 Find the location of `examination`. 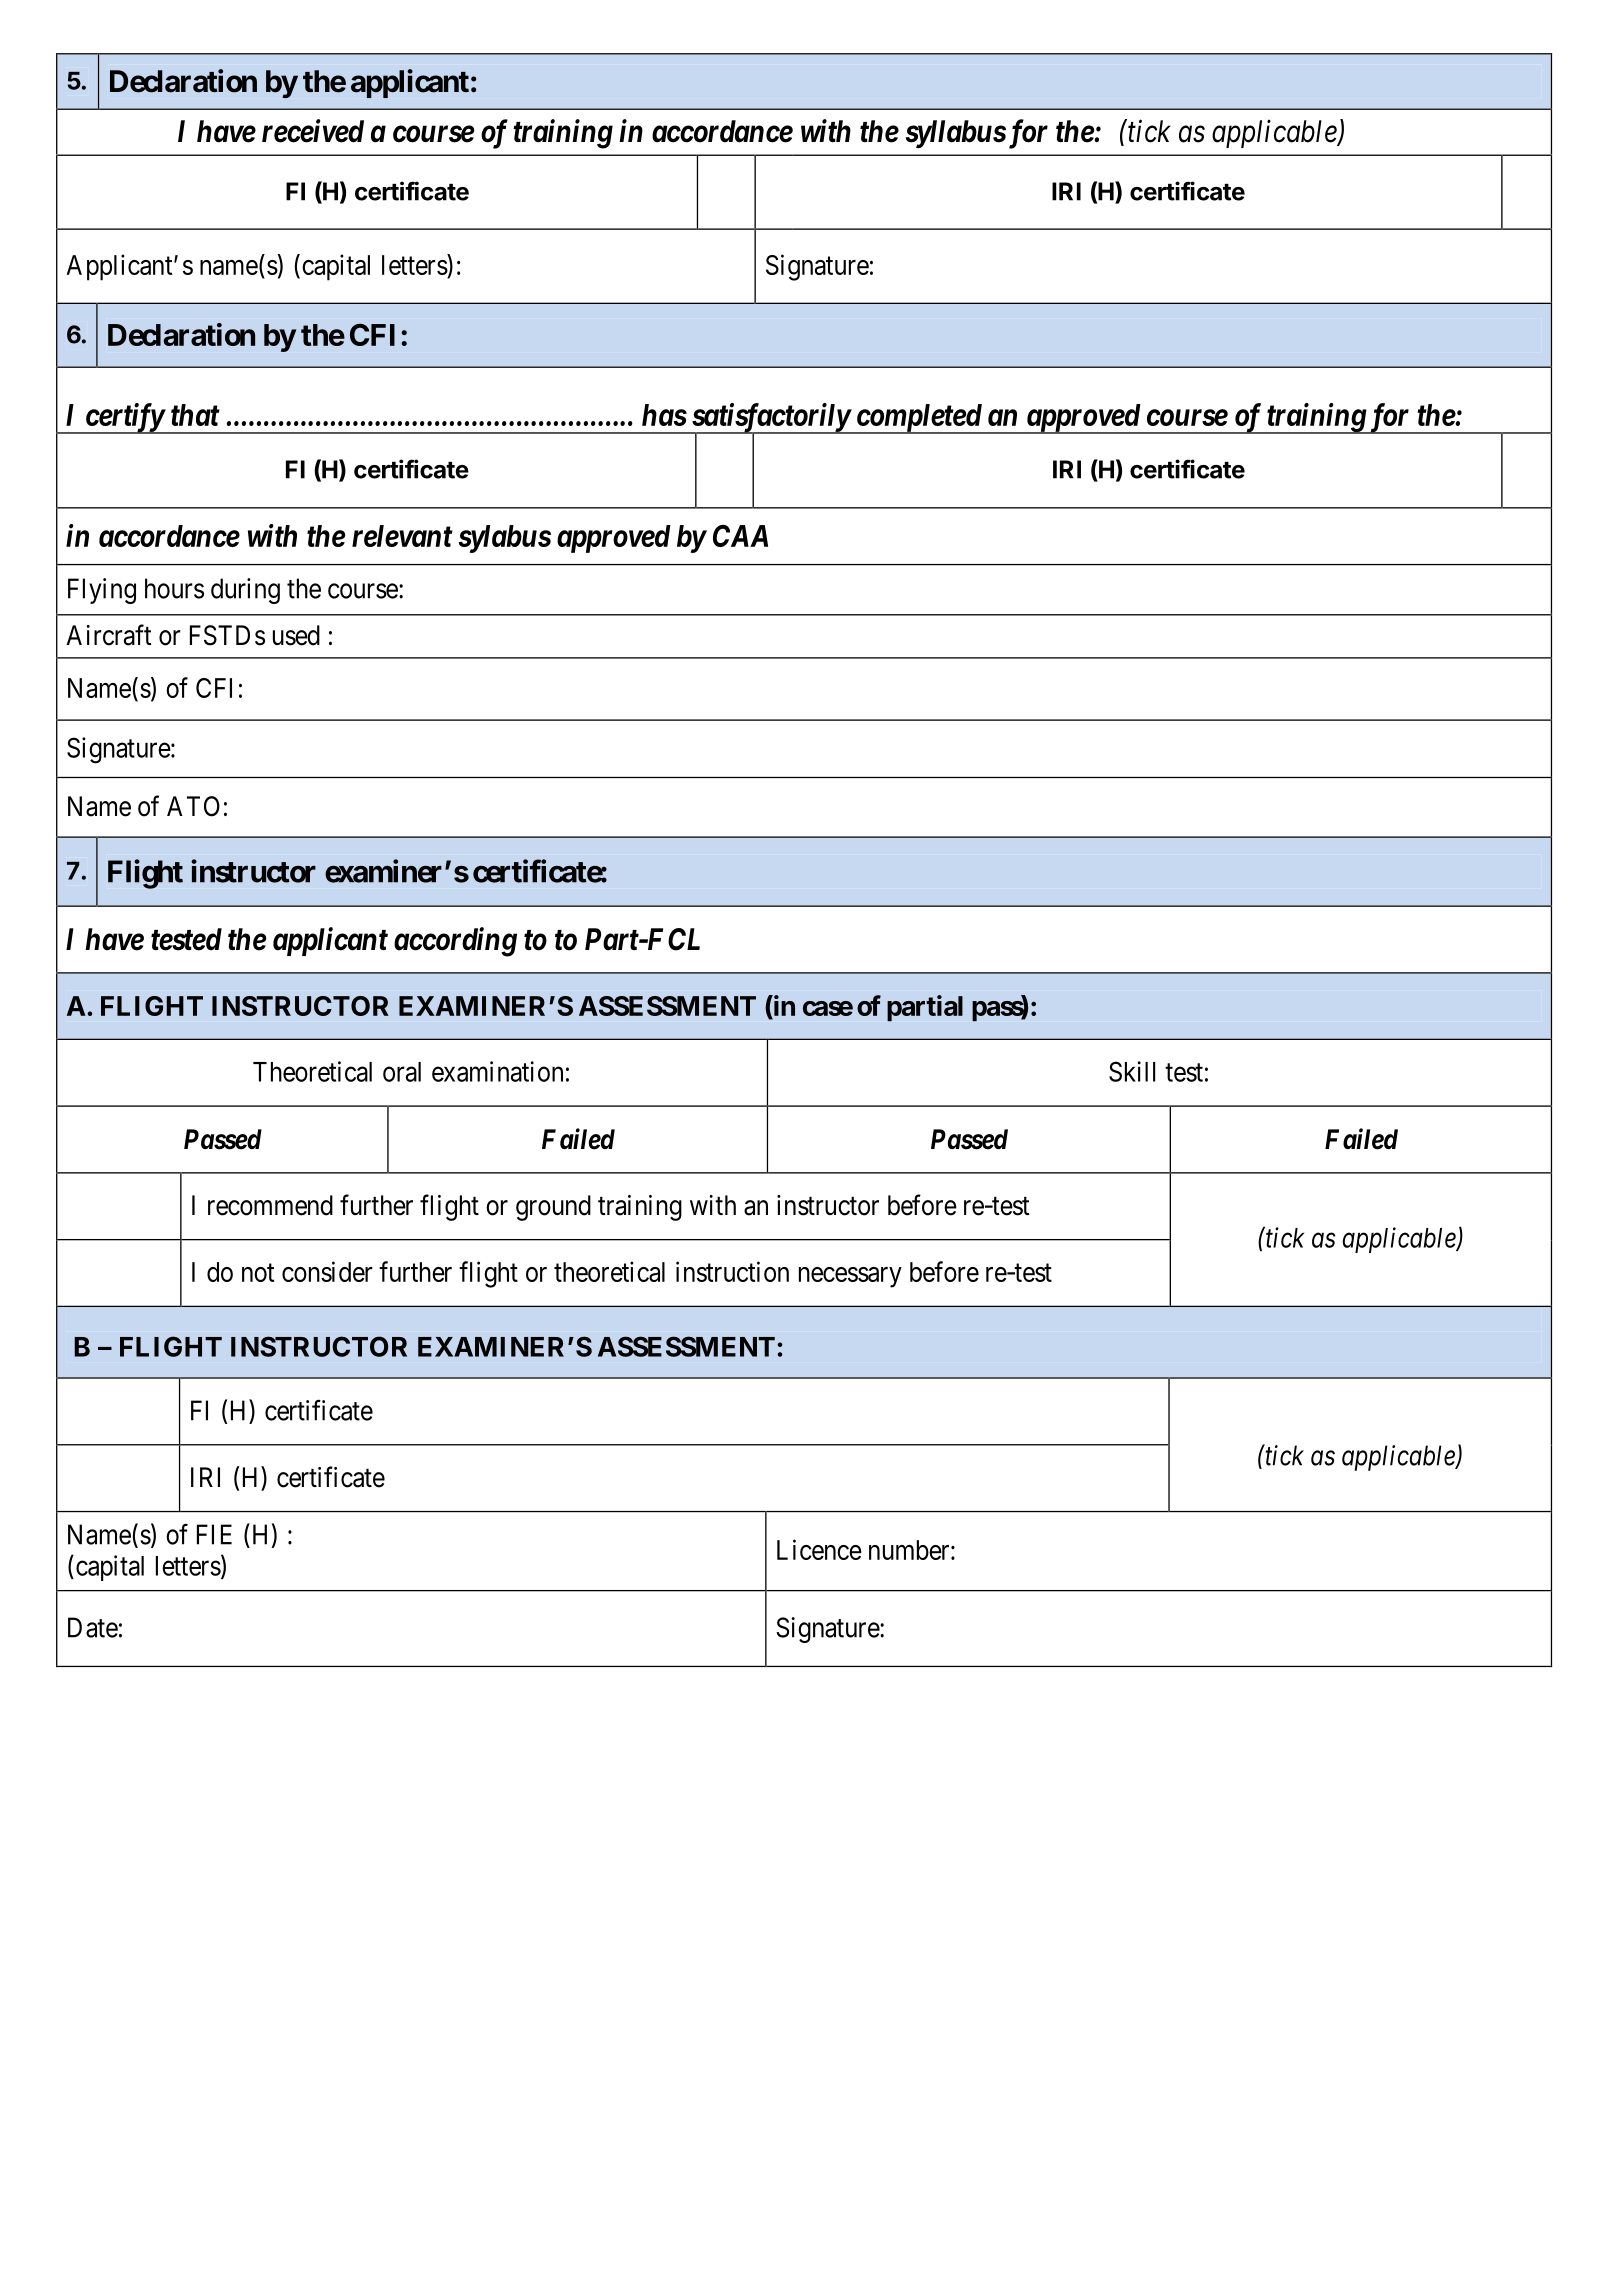

examination is located at coordinates (497, 1071).
